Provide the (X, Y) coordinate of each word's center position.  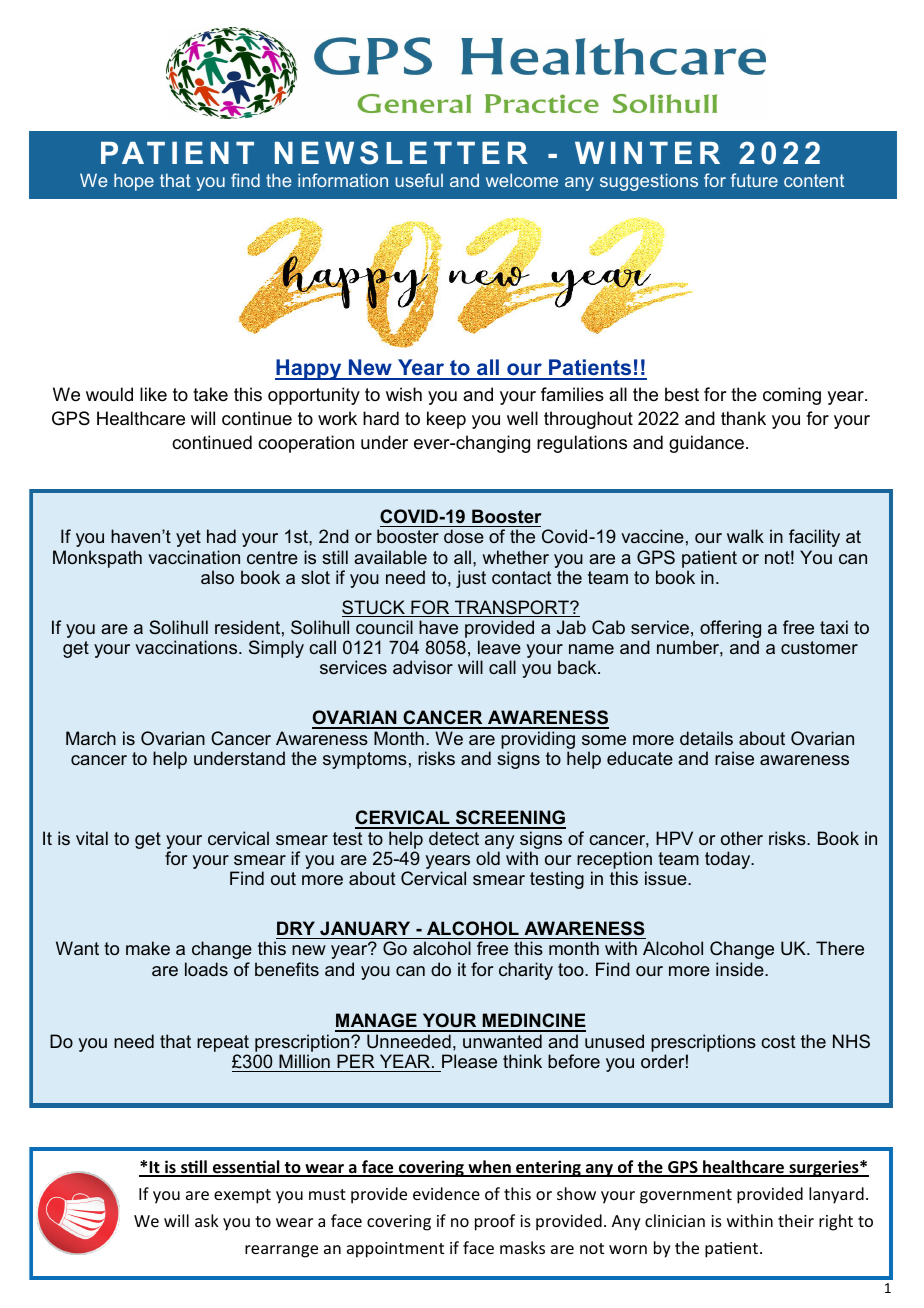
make (148, 948)
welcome (522, 180)
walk (745, 536)
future (754, 180)
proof (495, 1222)
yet (188, 538)
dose (464, 536)
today (729, 860)
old (488, 858)
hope (134, 182)
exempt (242, 1196)
